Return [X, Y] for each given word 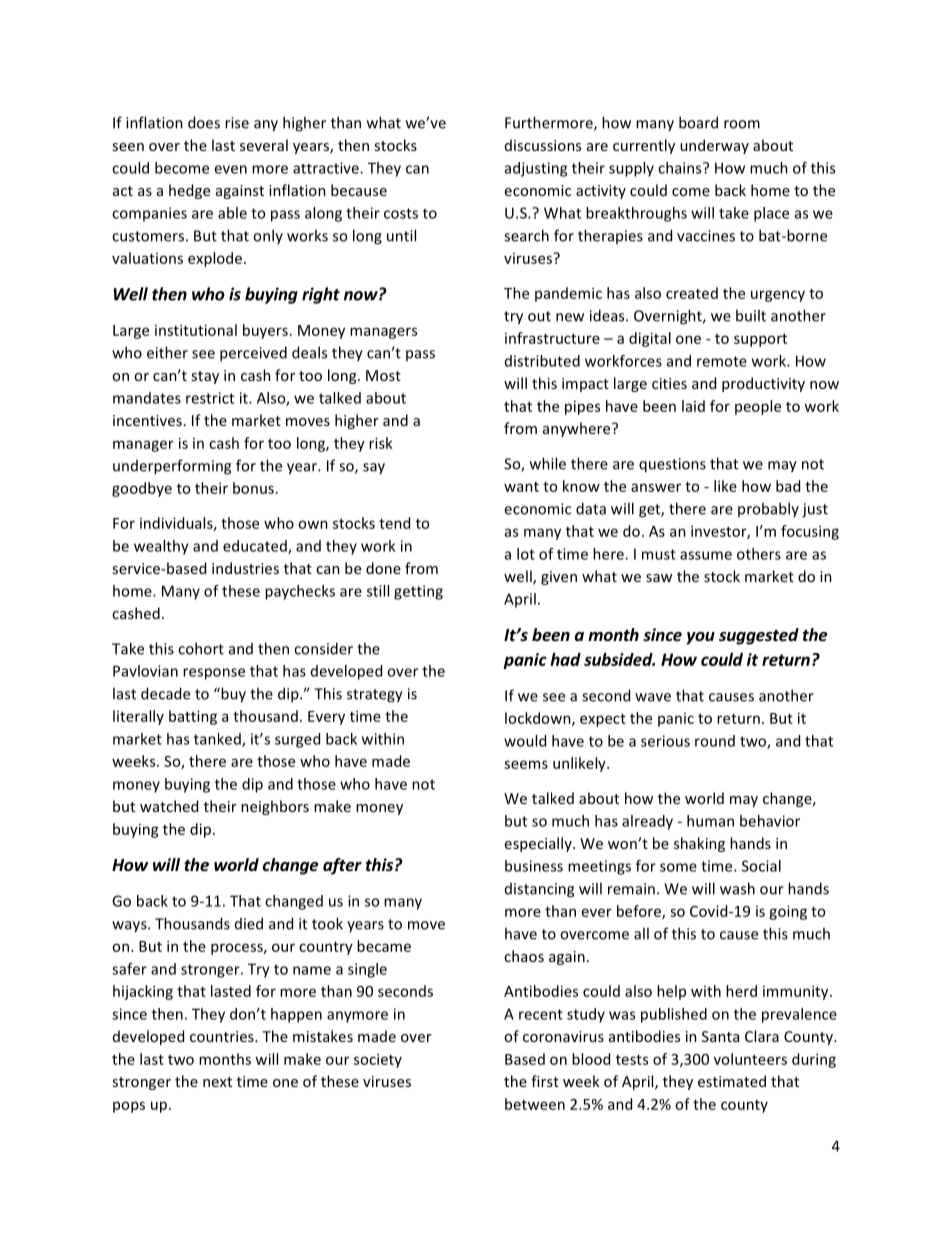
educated [256, 547]
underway [714, 146]
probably [768, 509]
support [760, 340]
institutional [196, 330]
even [230, 169]
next [217, 1082]
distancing [539, 890]
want [521, 487]
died [249, 923]
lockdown [539, 719]
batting [193, 717]
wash [737, 888]
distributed [542, 361]
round [715, 741]
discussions [543, 145]
